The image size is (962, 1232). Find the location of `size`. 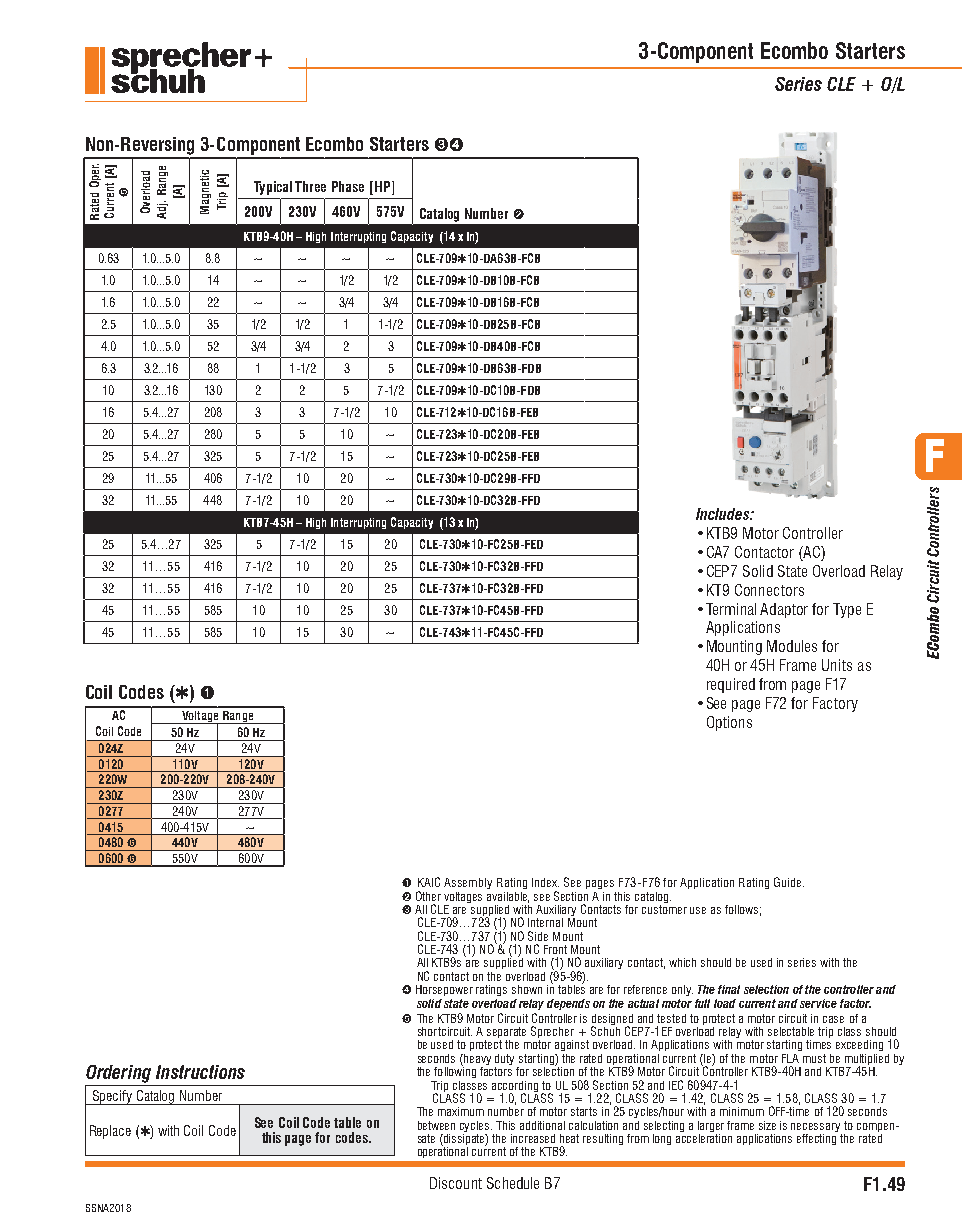

size is located at coordinates (767, 1125).
